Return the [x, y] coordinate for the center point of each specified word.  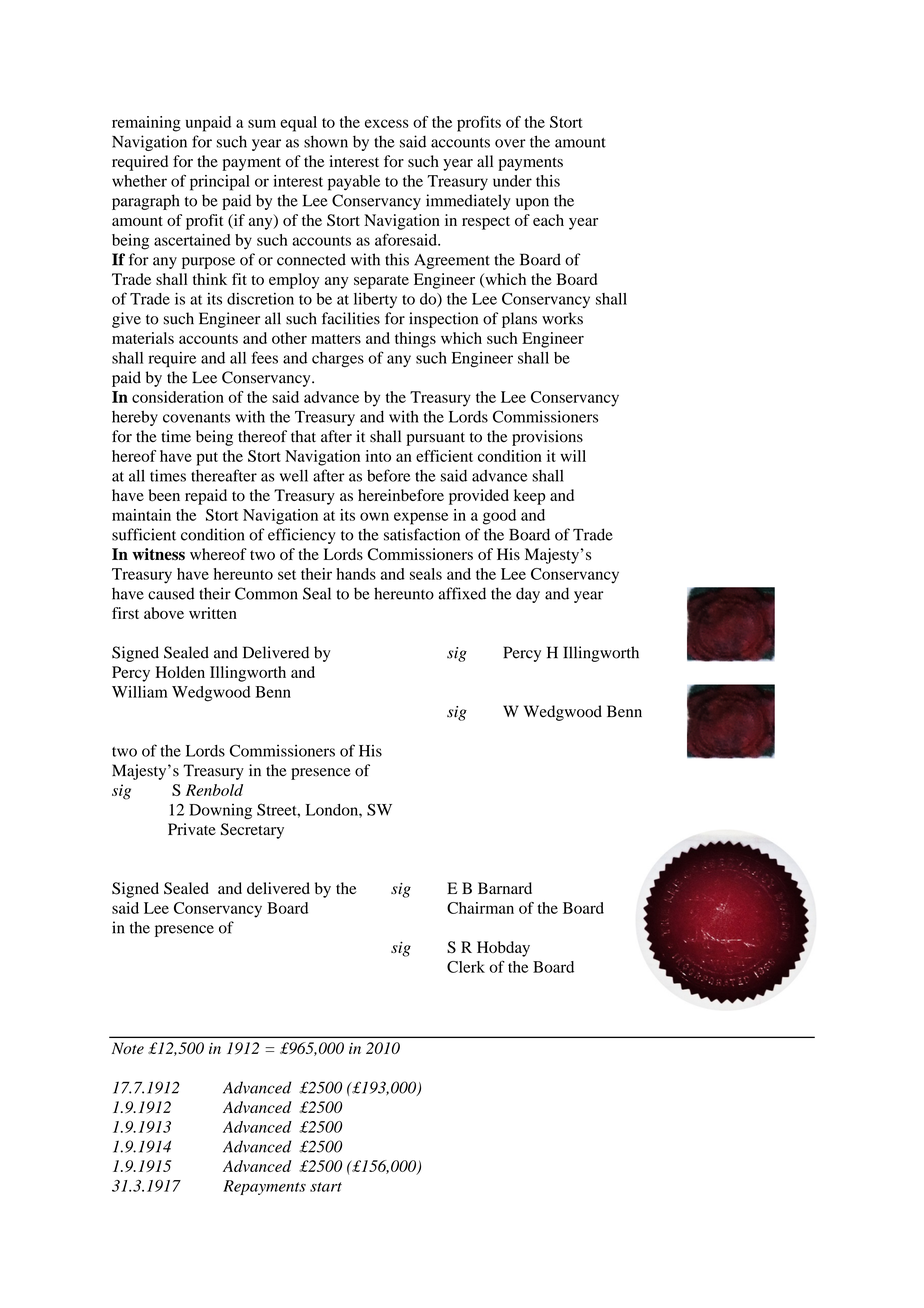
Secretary [252, 831]
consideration [178, 397]
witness [158, 554]
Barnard [505, 888]
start [326, 1187]
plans [519, 320]
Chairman [480, 908]
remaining [146, 124]
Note [128, 1048]
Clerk [466, 967]
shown [326, 141]
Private [192, 829]
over [510, 143]
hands [356, 574]
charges [338, 359]
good [499, 517]
